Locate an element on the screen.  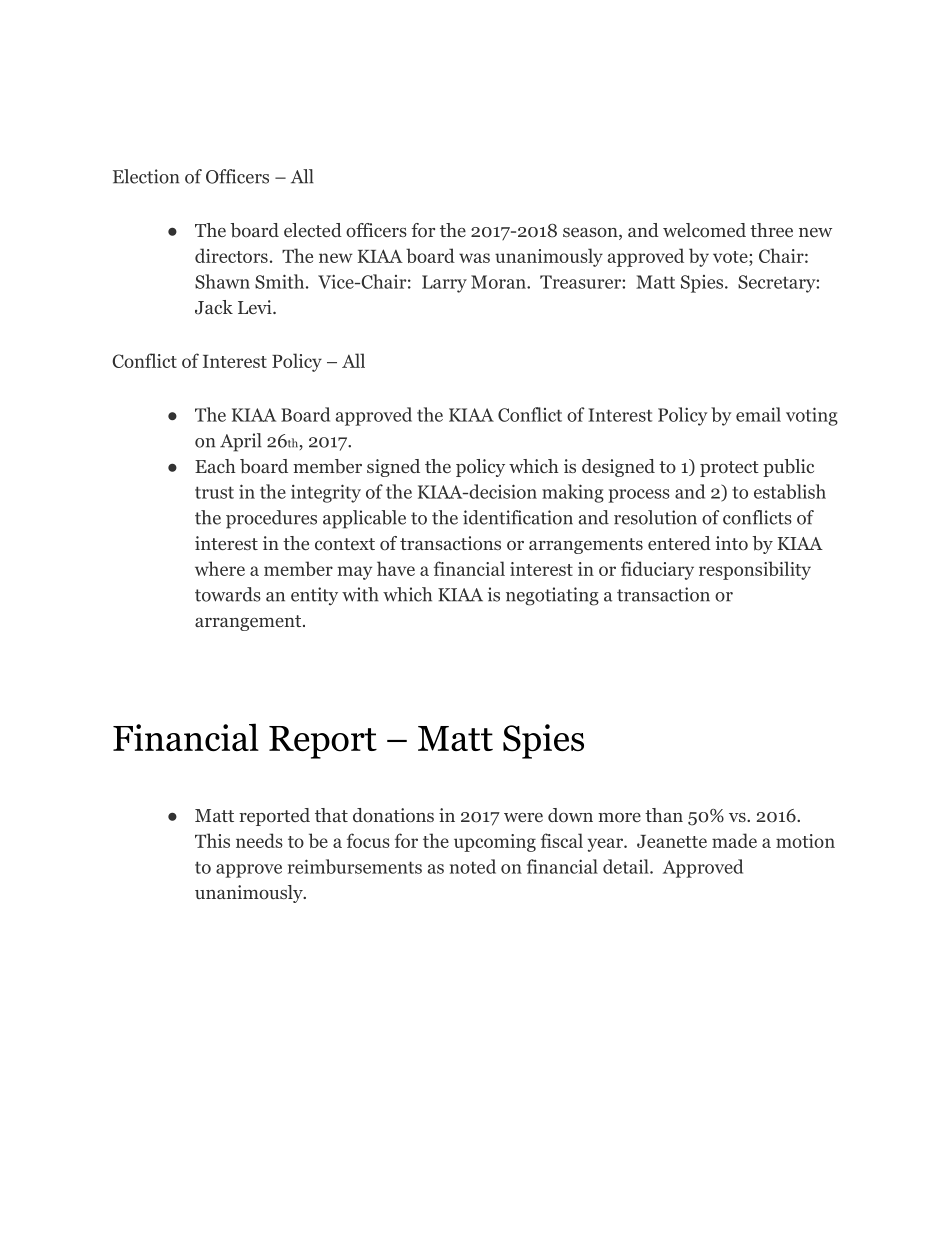
This is located at coordinates (212, 840).
